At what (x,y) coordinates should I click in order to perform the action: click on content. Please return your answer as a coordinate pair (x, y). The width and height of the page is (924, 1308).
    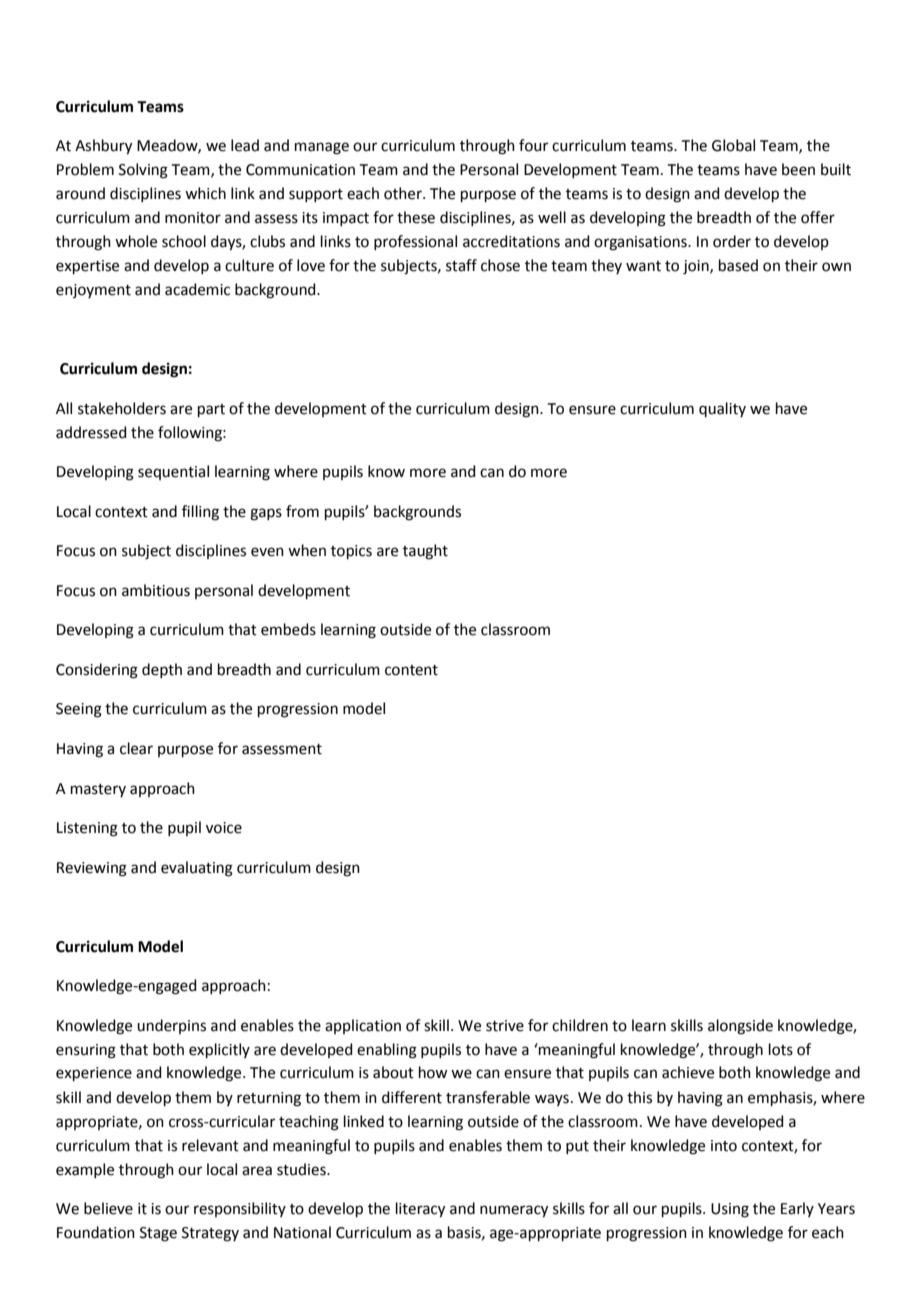
    Looking at the image, I should click on (411, 670).
